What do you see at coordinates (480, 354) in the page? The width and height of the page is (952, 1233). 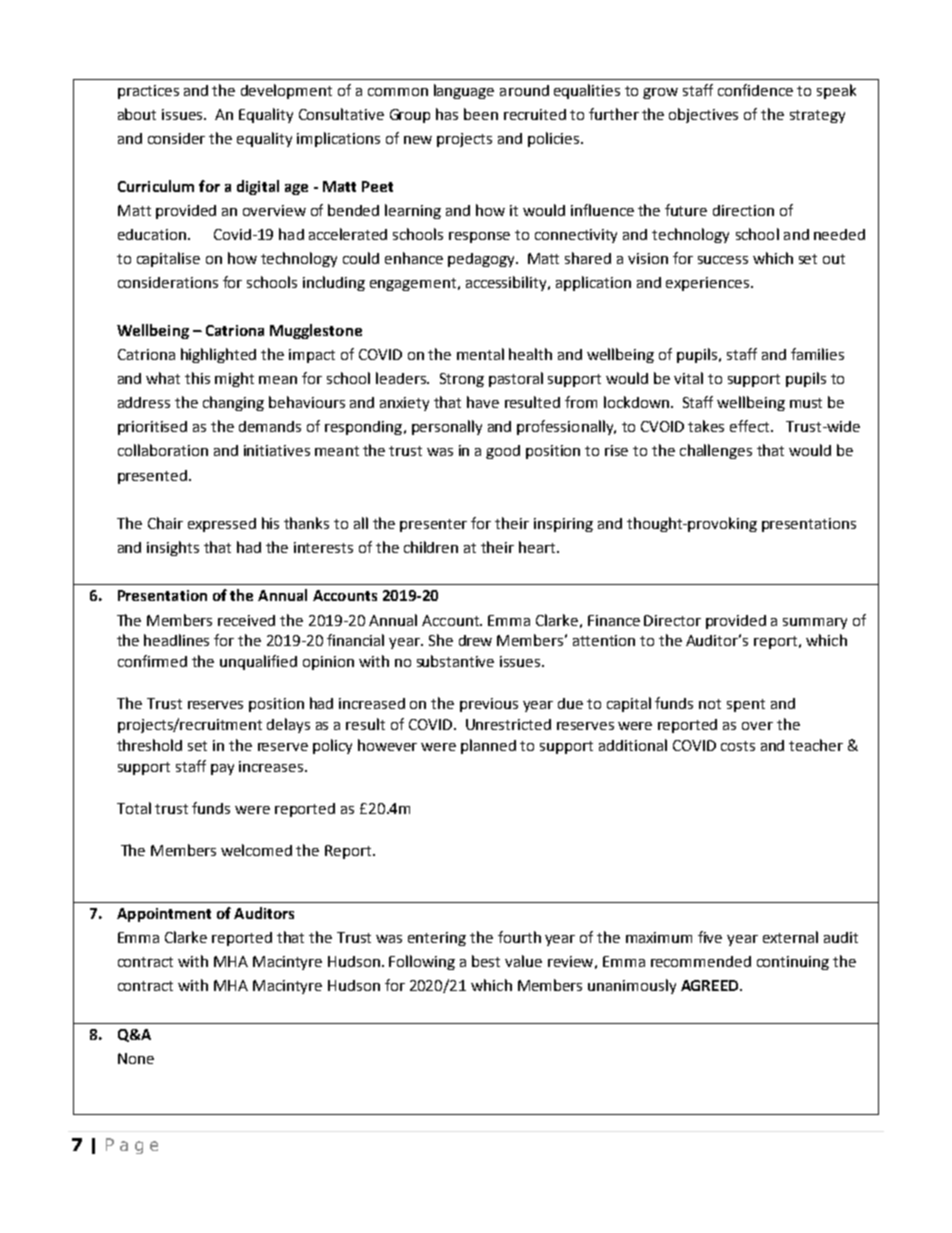 I see `mental` at bounding box center [480, 354].
